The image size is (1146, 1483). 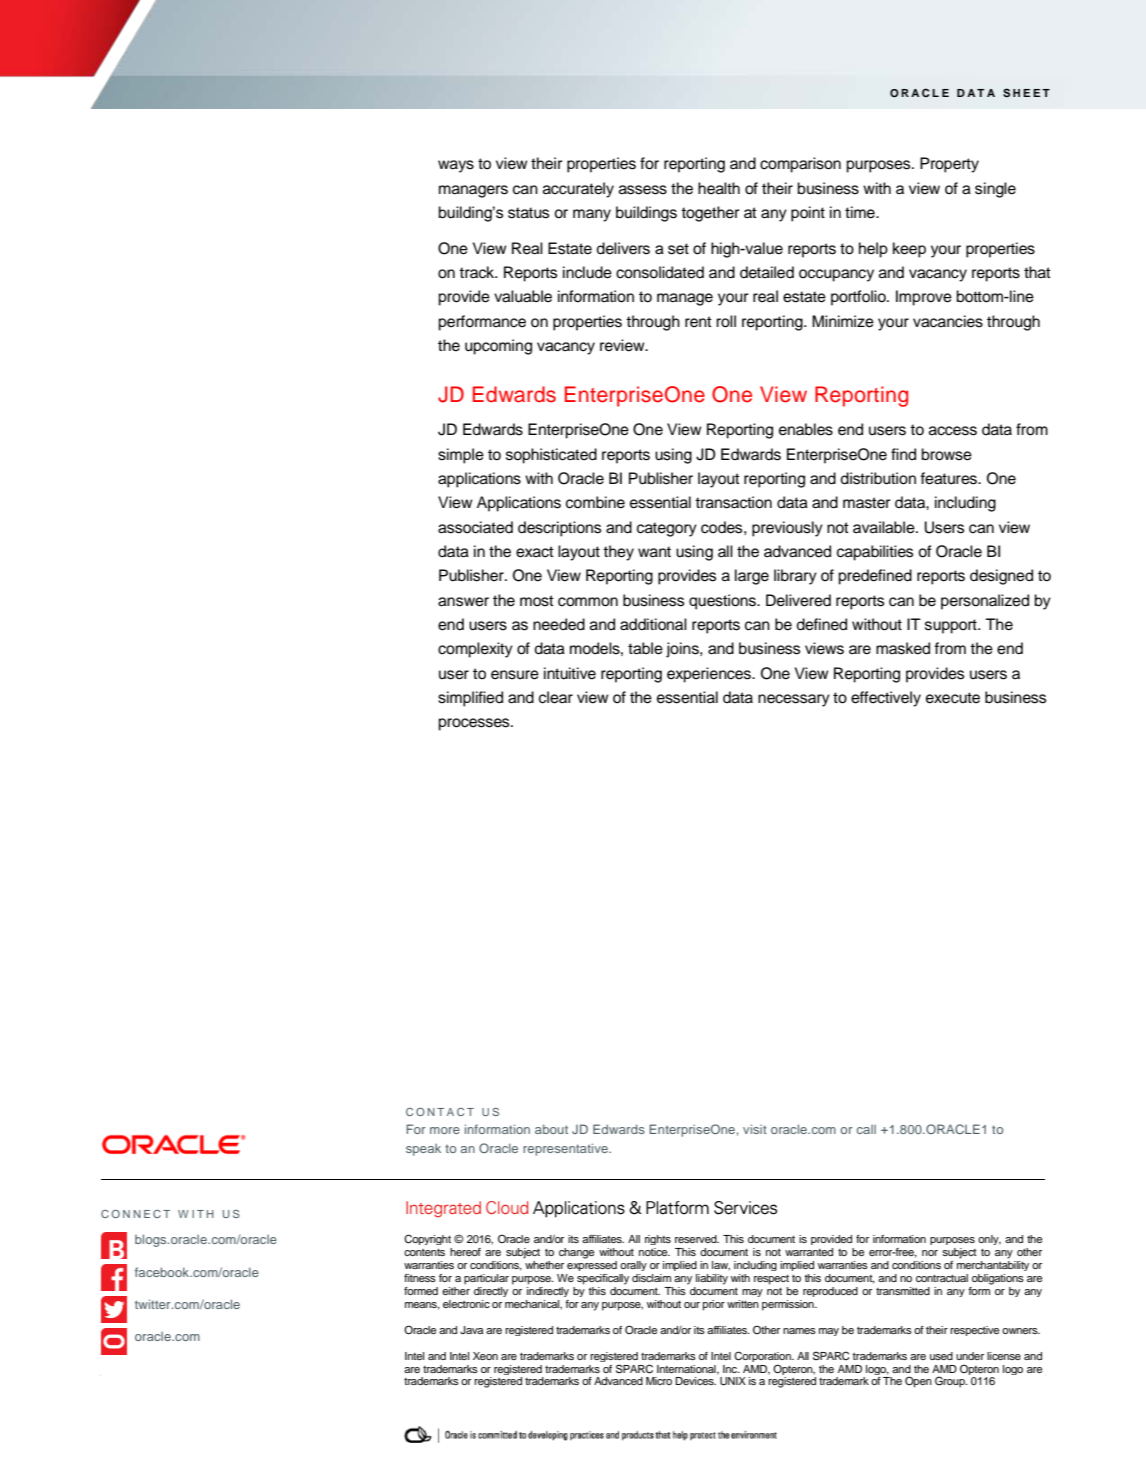 What do you see at coordinates (941, 1356) in the page?
I see `used` at bounding box center [941, 1356].
